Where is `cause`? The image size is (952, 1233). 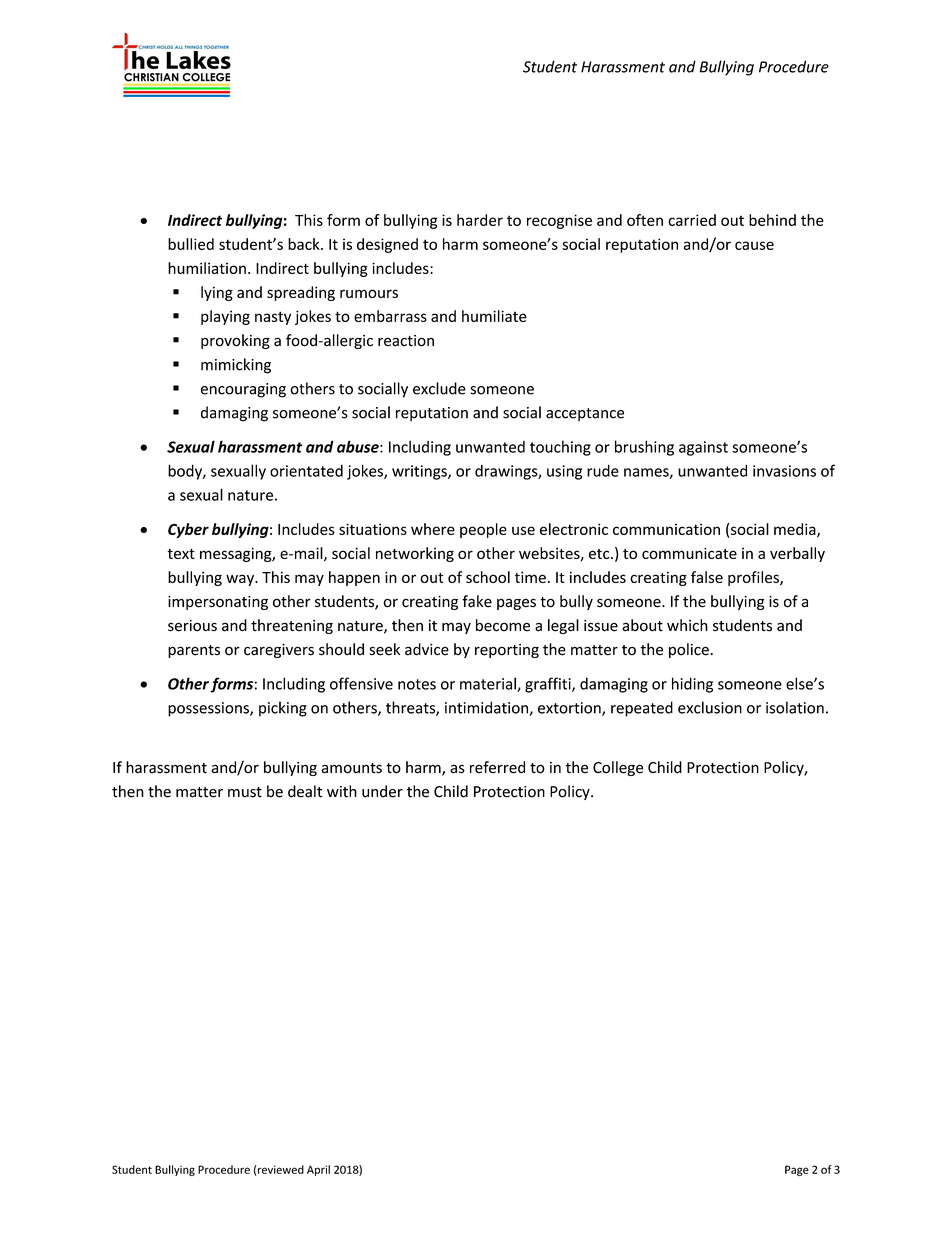
cause is located at coordinates (754, 245).
